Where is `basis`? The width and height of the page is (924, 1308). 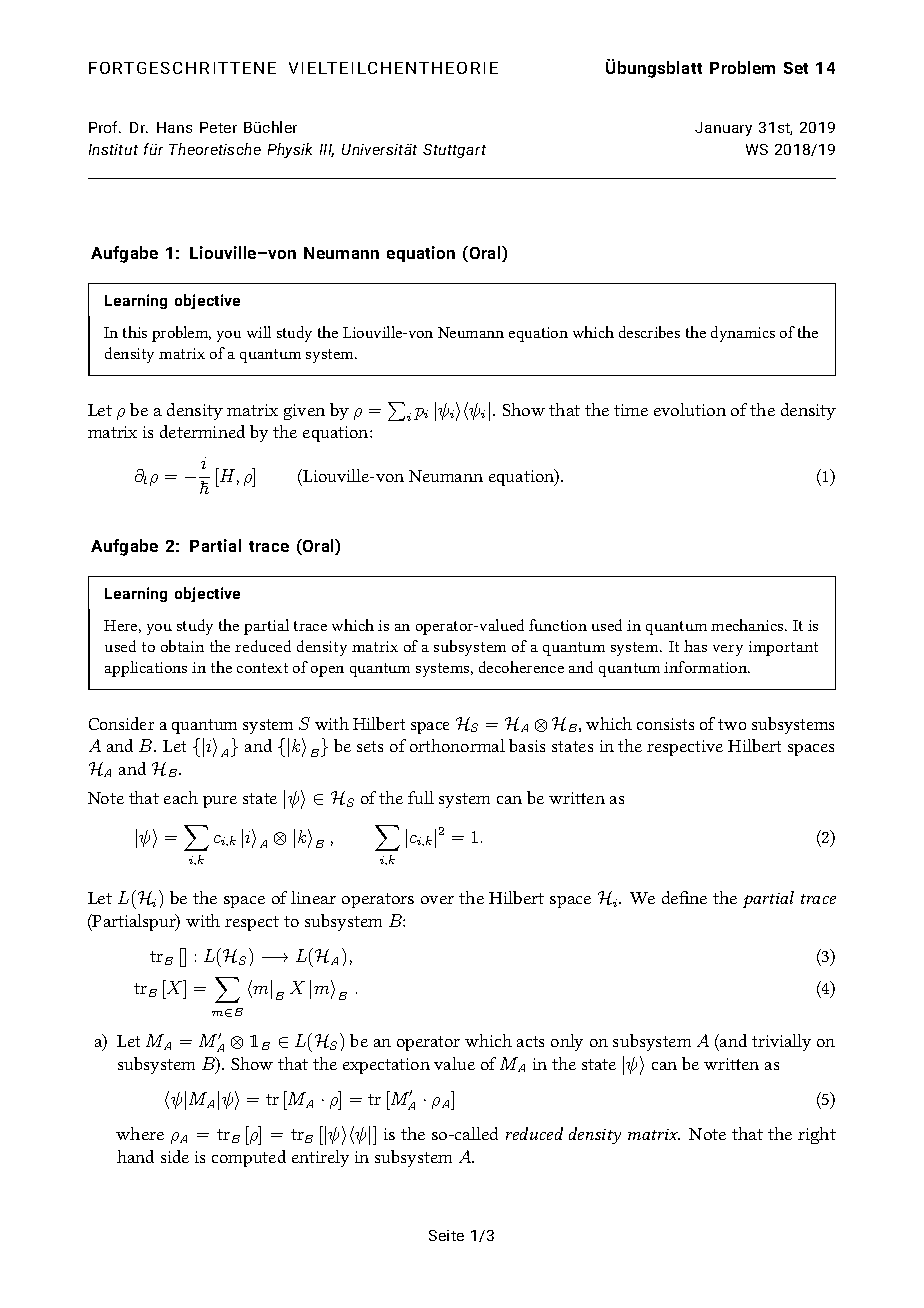
basis is located at coordinates (527, 745).
